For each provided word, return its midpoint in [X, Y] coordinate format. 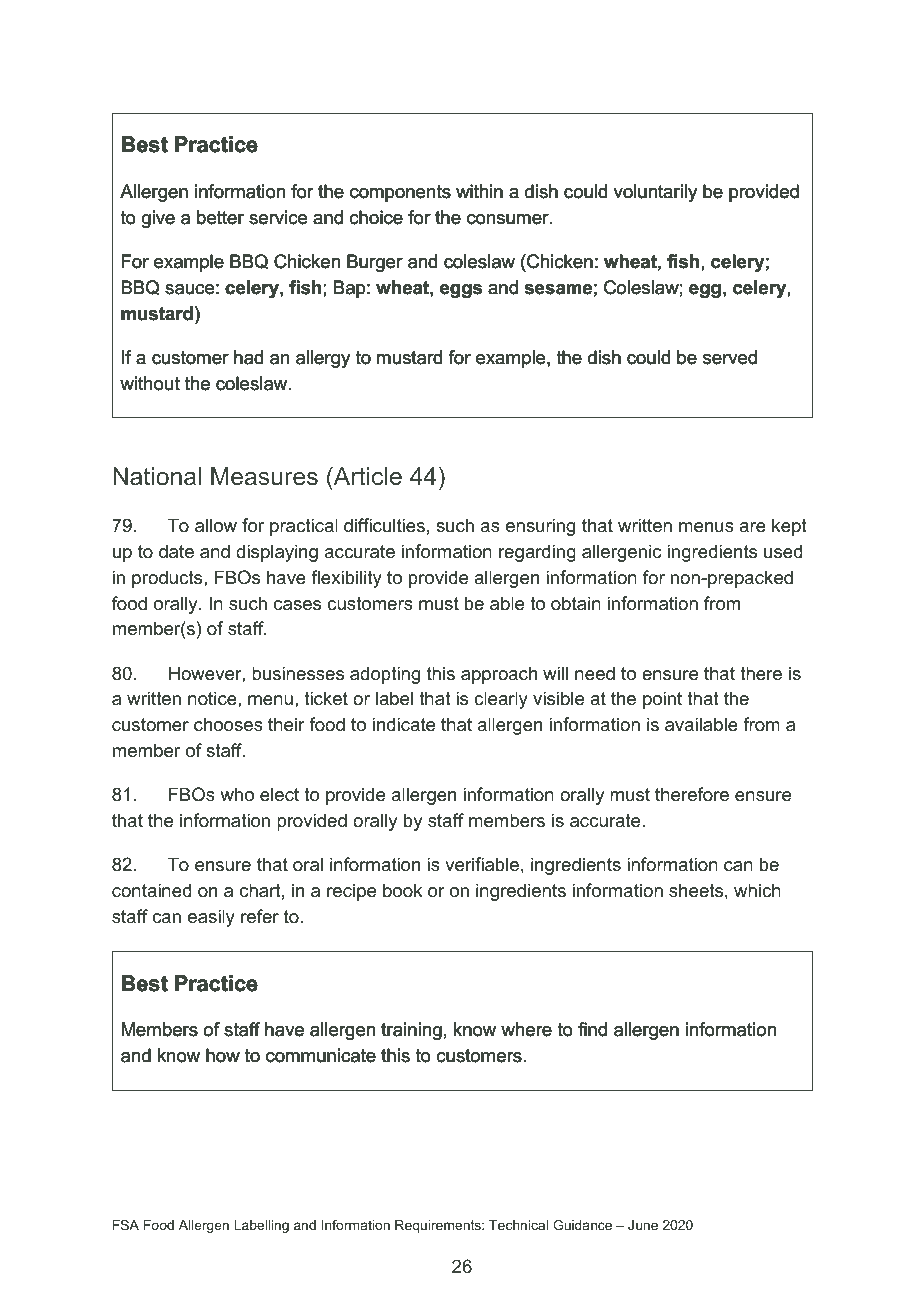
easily [211, 918]
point [662, 700]
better [220, 217]
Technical [518, 1225]
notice [213, 698]
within [479, 191]
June [643, 1225]
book [402, 890]
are [752, 527]
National [157, 476]
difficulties [384, 525]
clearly [501, 700]
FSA [126, 1225]
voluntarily [655, 193]
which [757, 890]
